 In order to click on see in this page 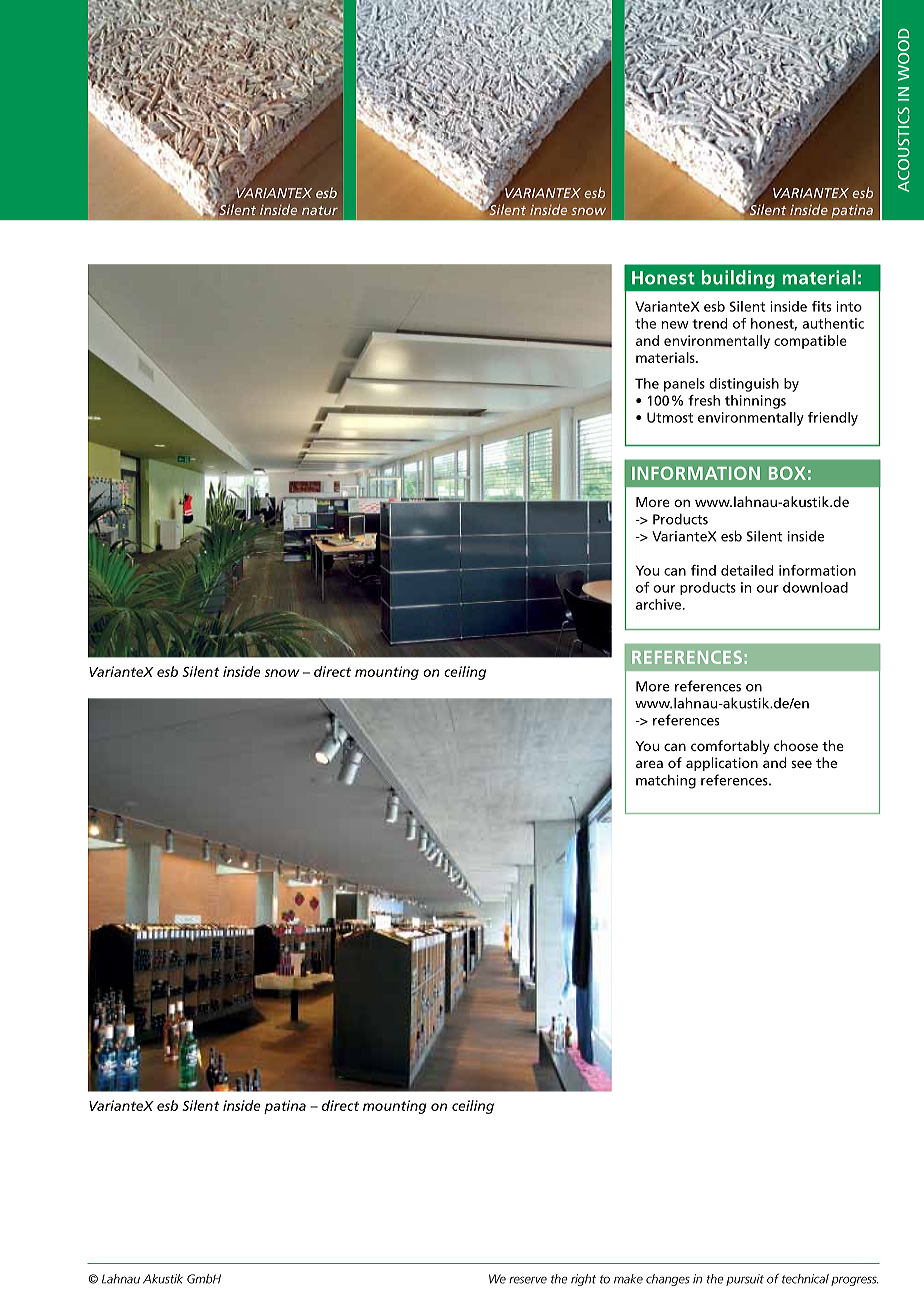, I will do `click(801, 764)`.
